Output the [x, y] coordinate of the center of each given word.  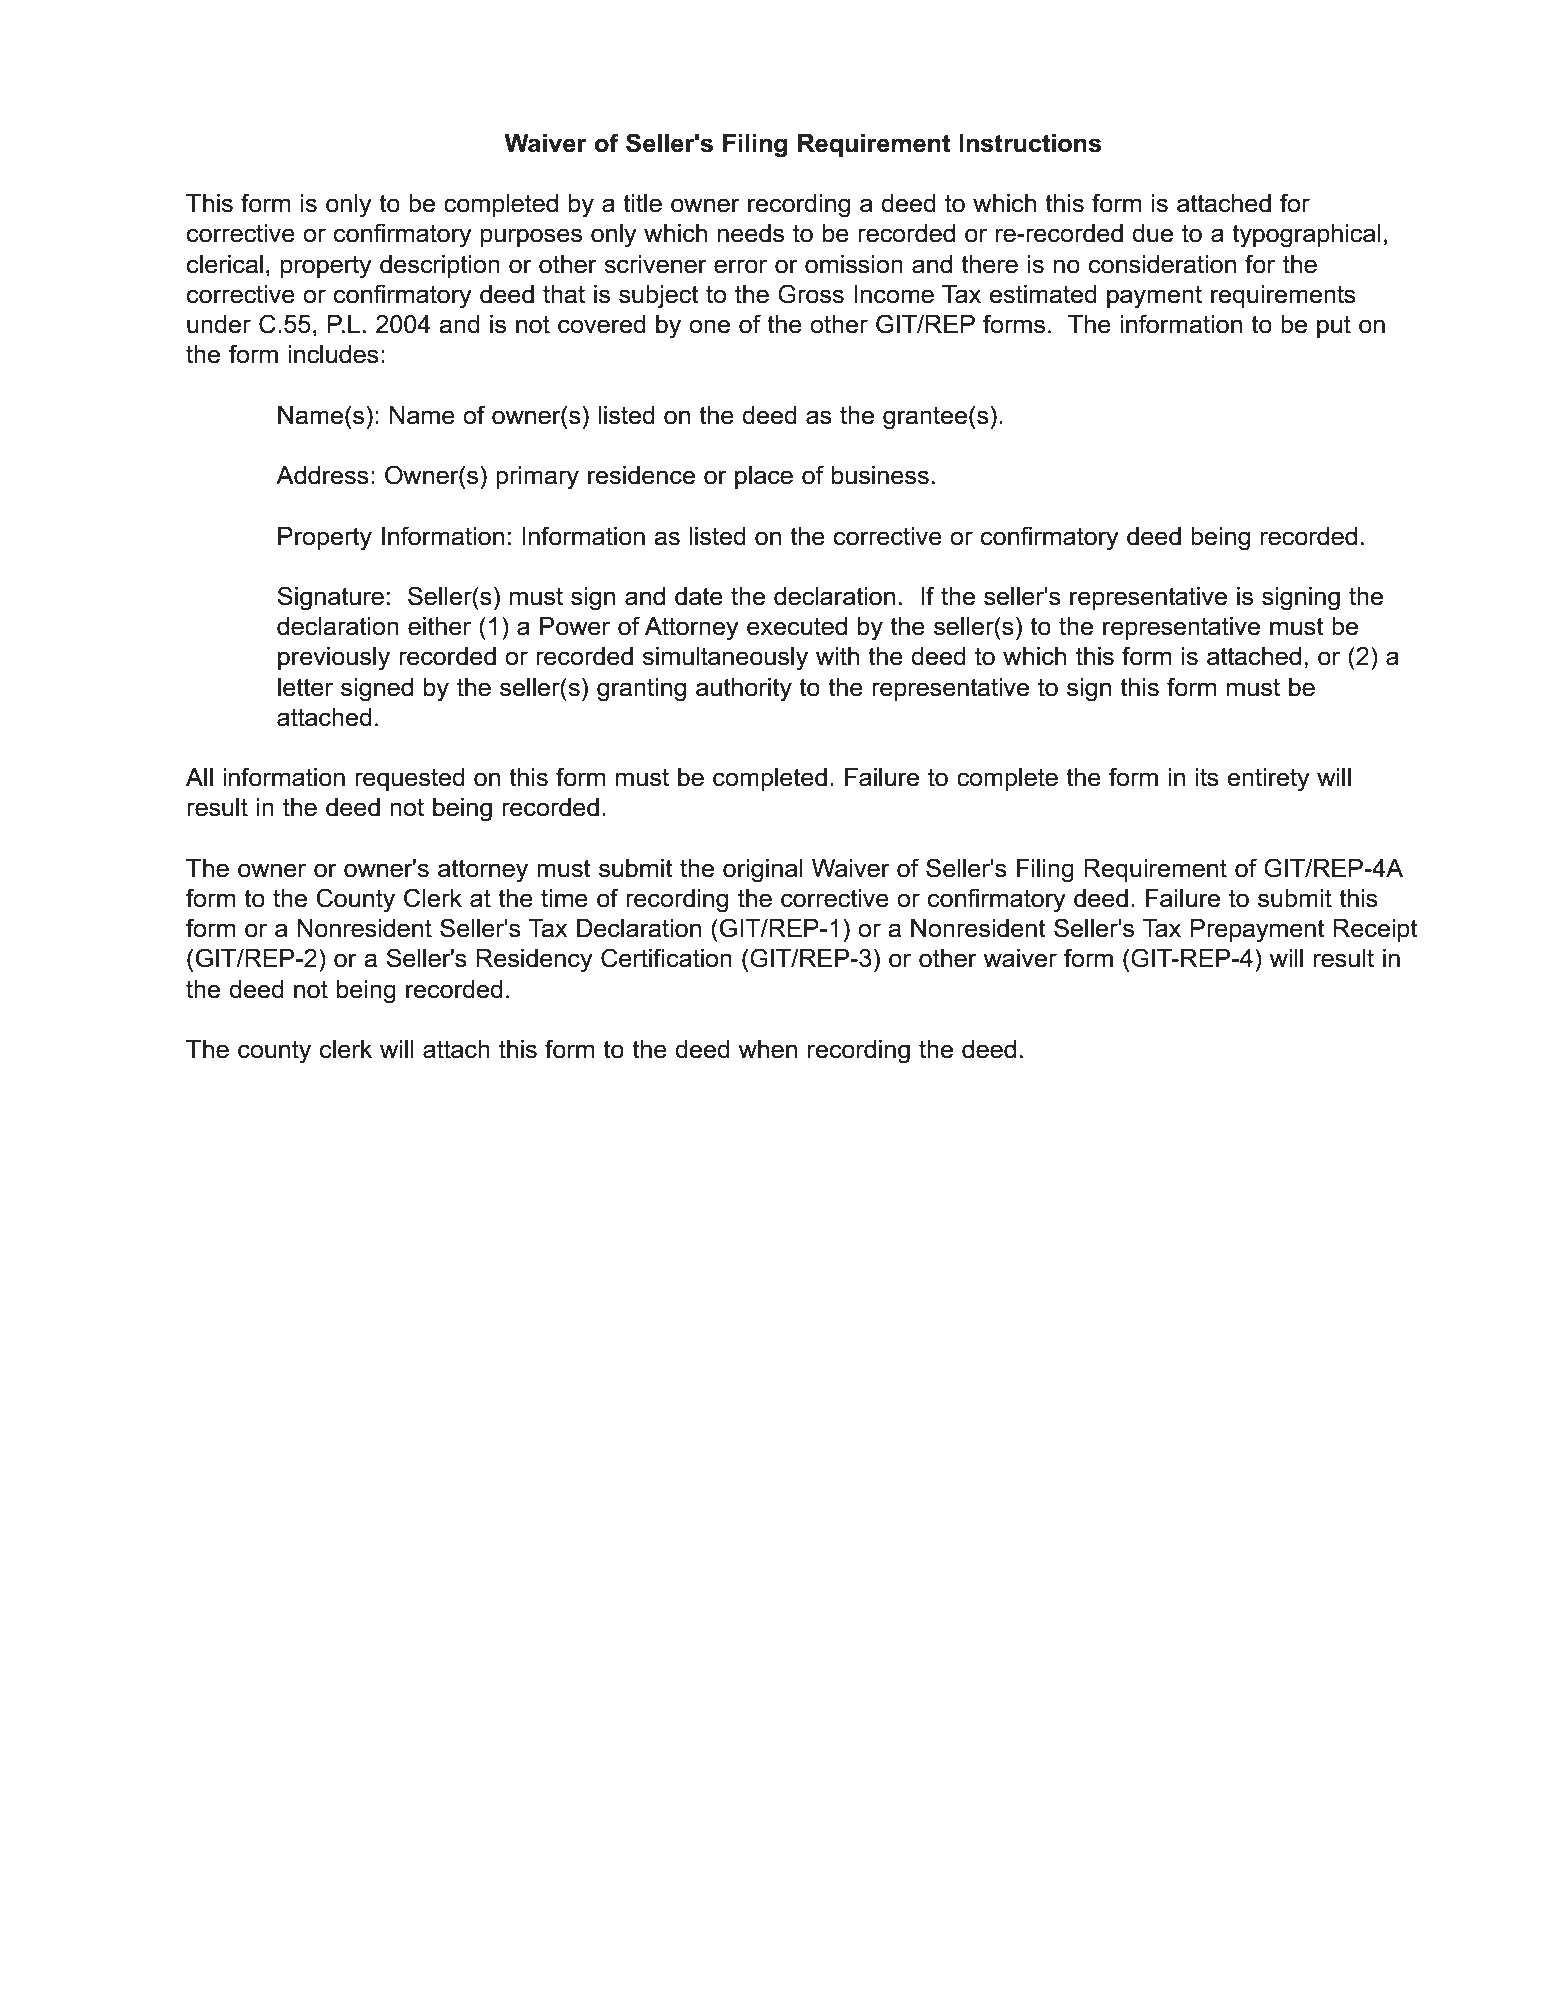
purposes [531, 237]
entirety [1269, 780]
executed [797, 626]
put [1334, 326]
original [763, 871]
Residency [535, 961]
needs [751, 233]
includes [333, 354]
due [1152, 233]
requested [410, 779]
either [439, 626]
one [709, 326]
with [837, 656]
